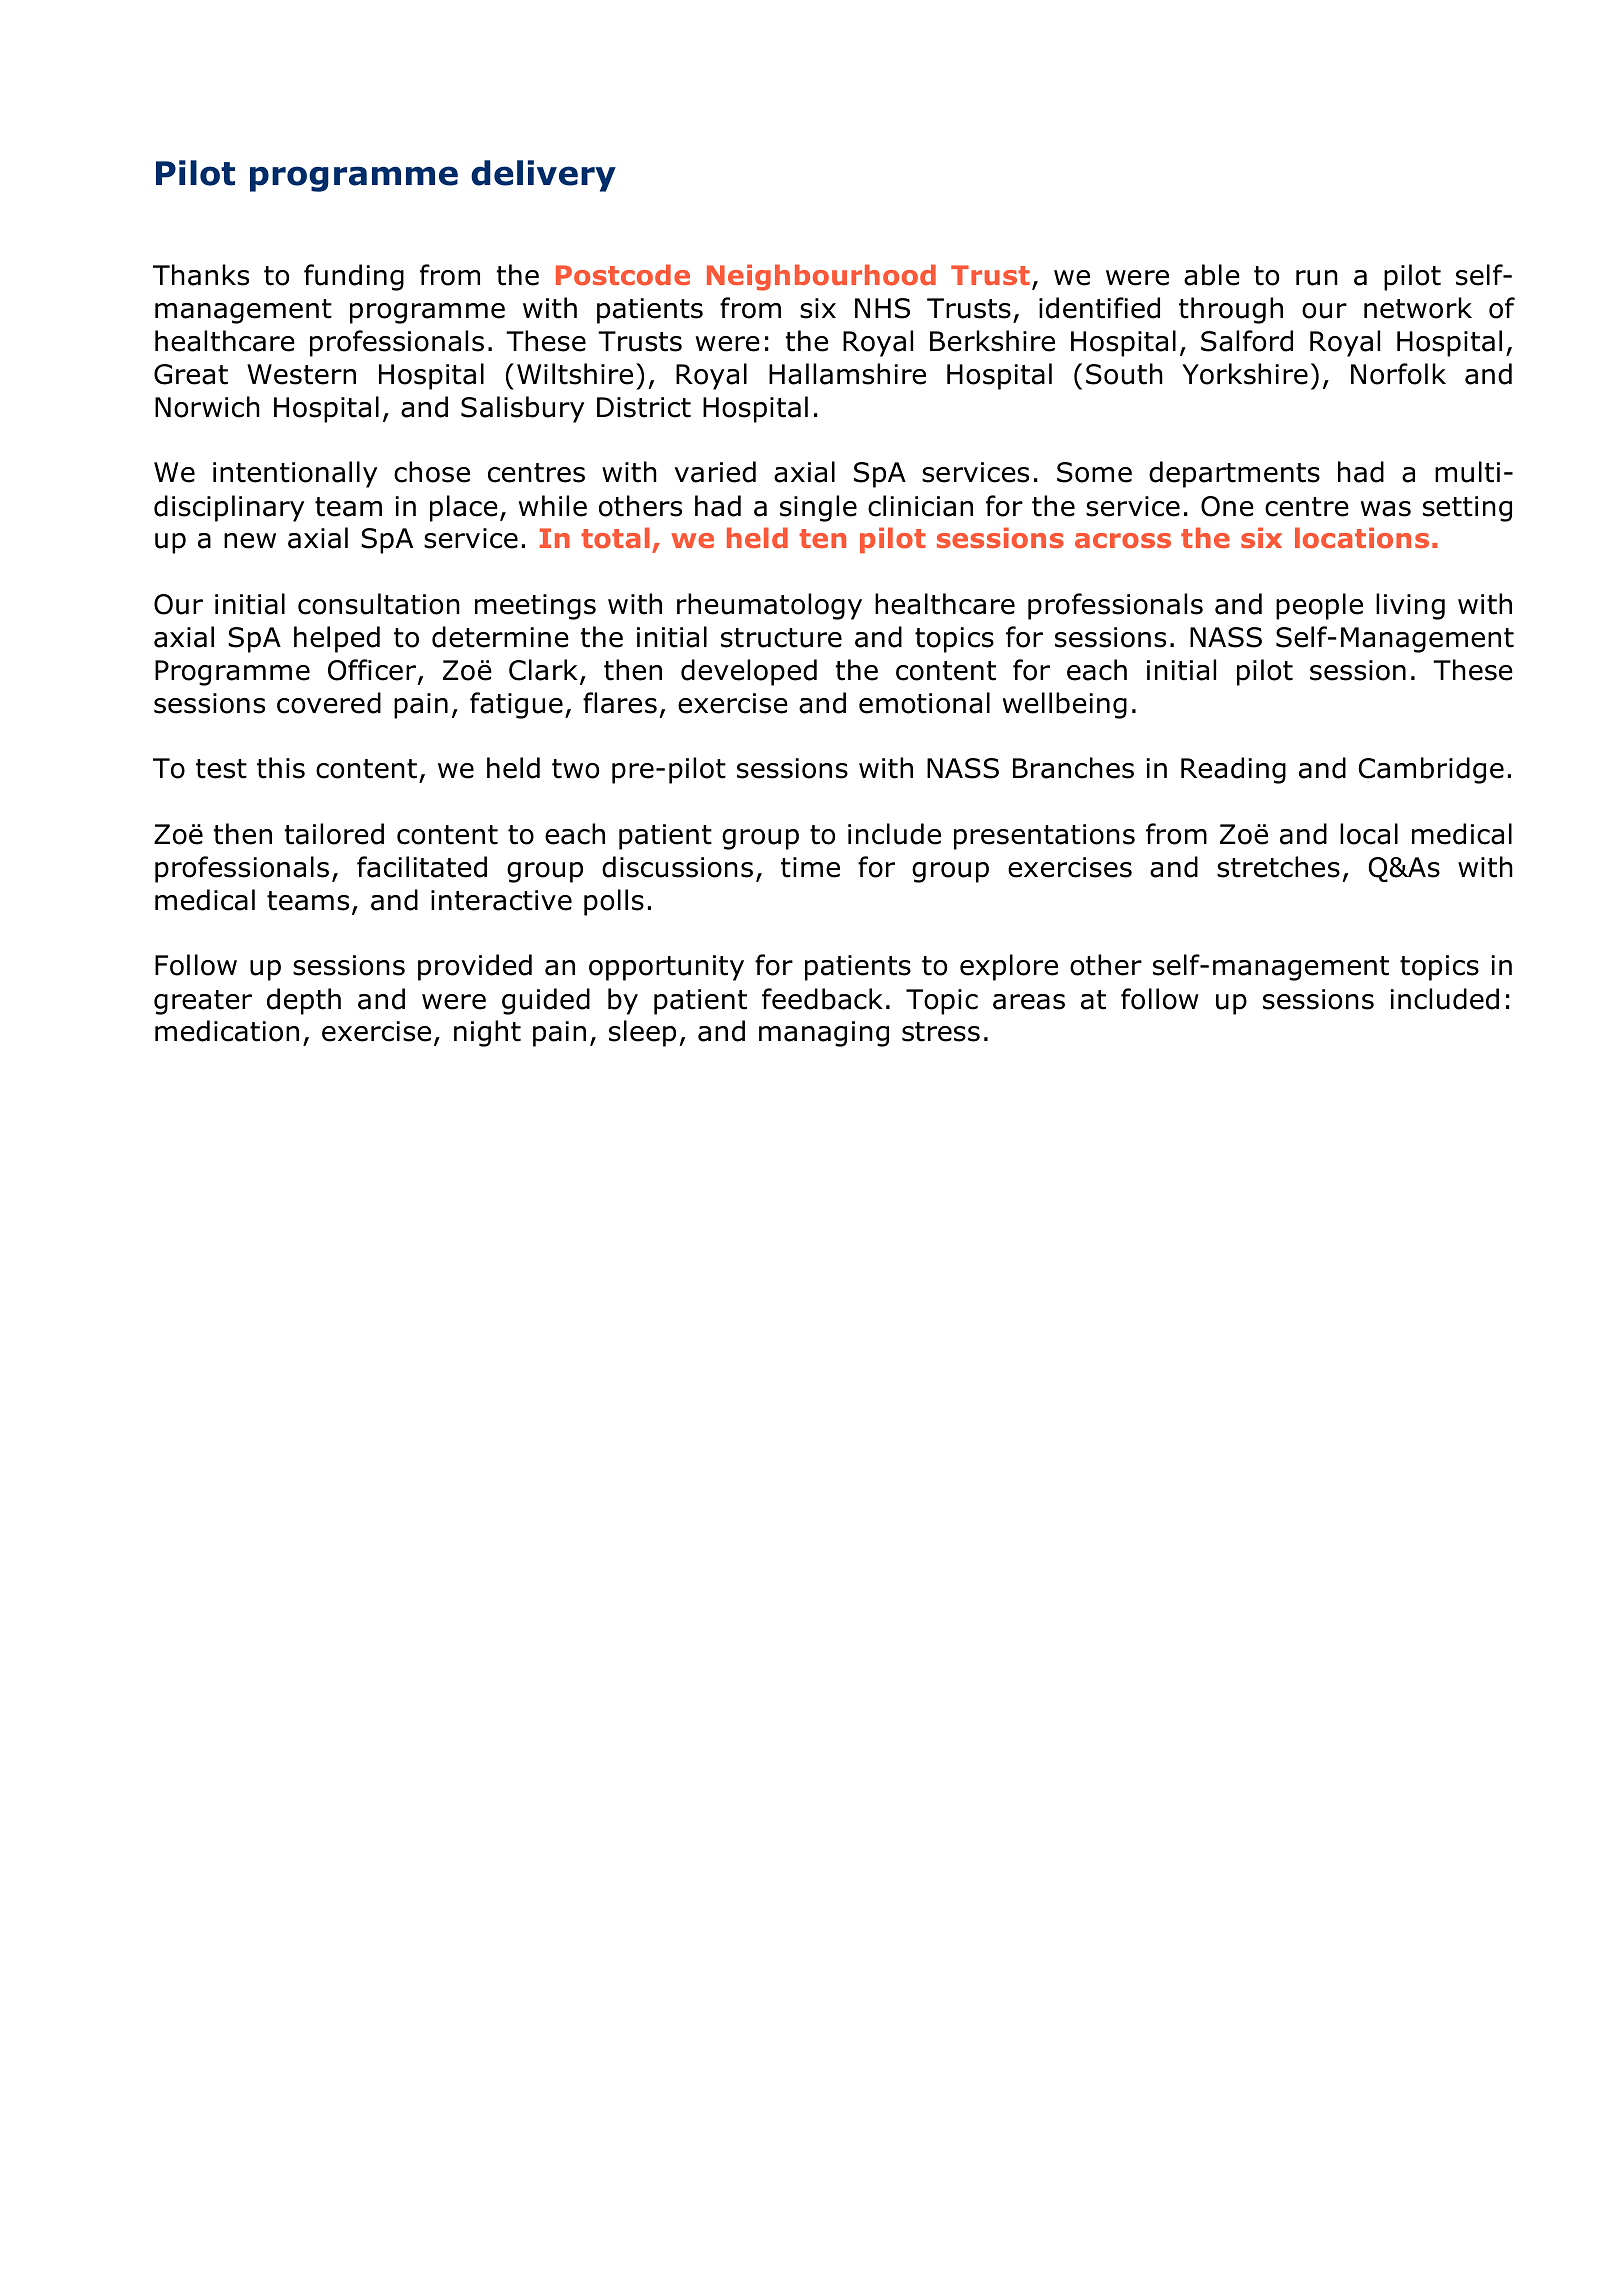 The width and height of the page is (1610, 2277). Describe the element at coordinates (822, 999) in the page. I see `feedback` at that location.
